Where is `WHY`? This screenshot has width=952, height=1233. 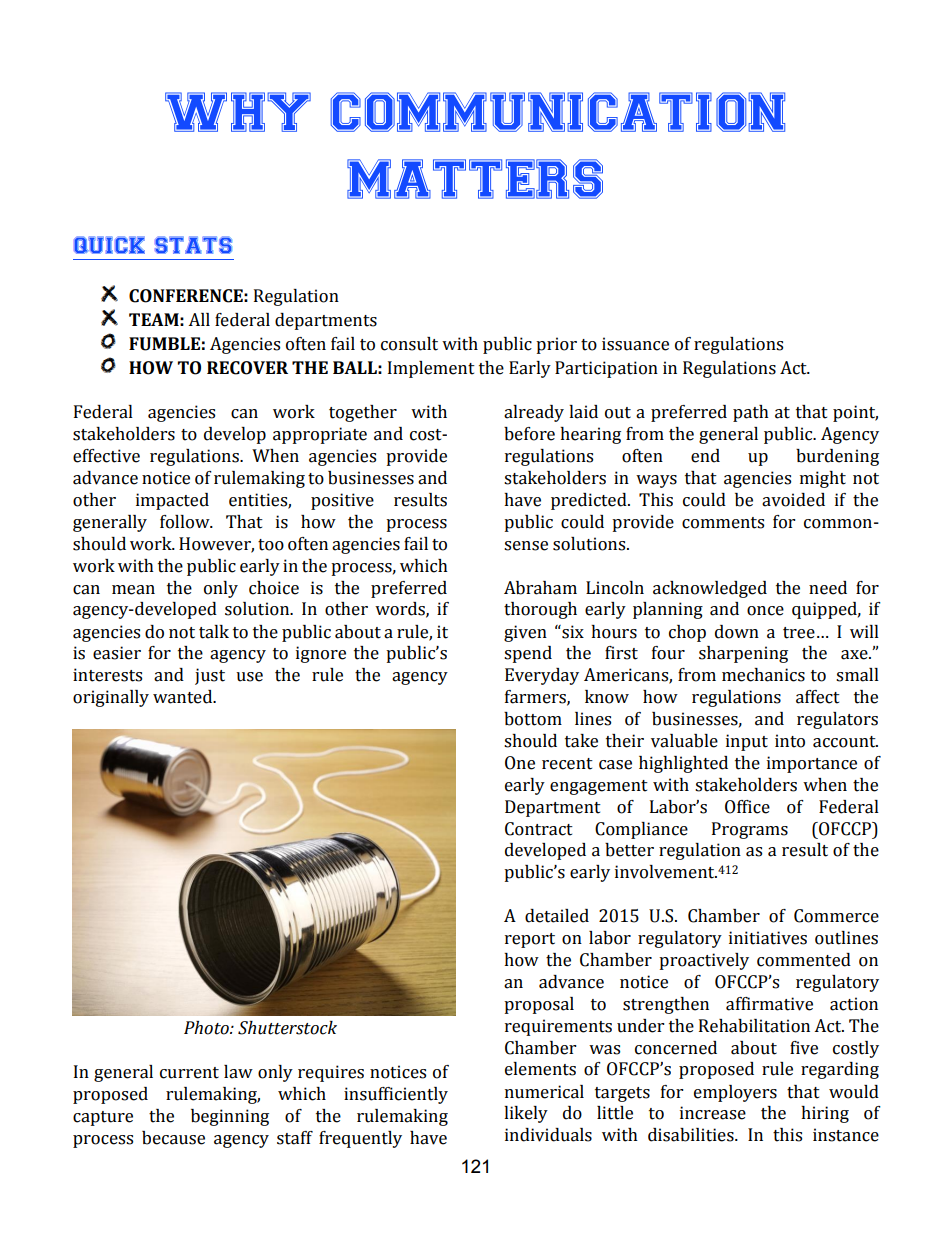 WHY is located at coordinates (238, 112).
